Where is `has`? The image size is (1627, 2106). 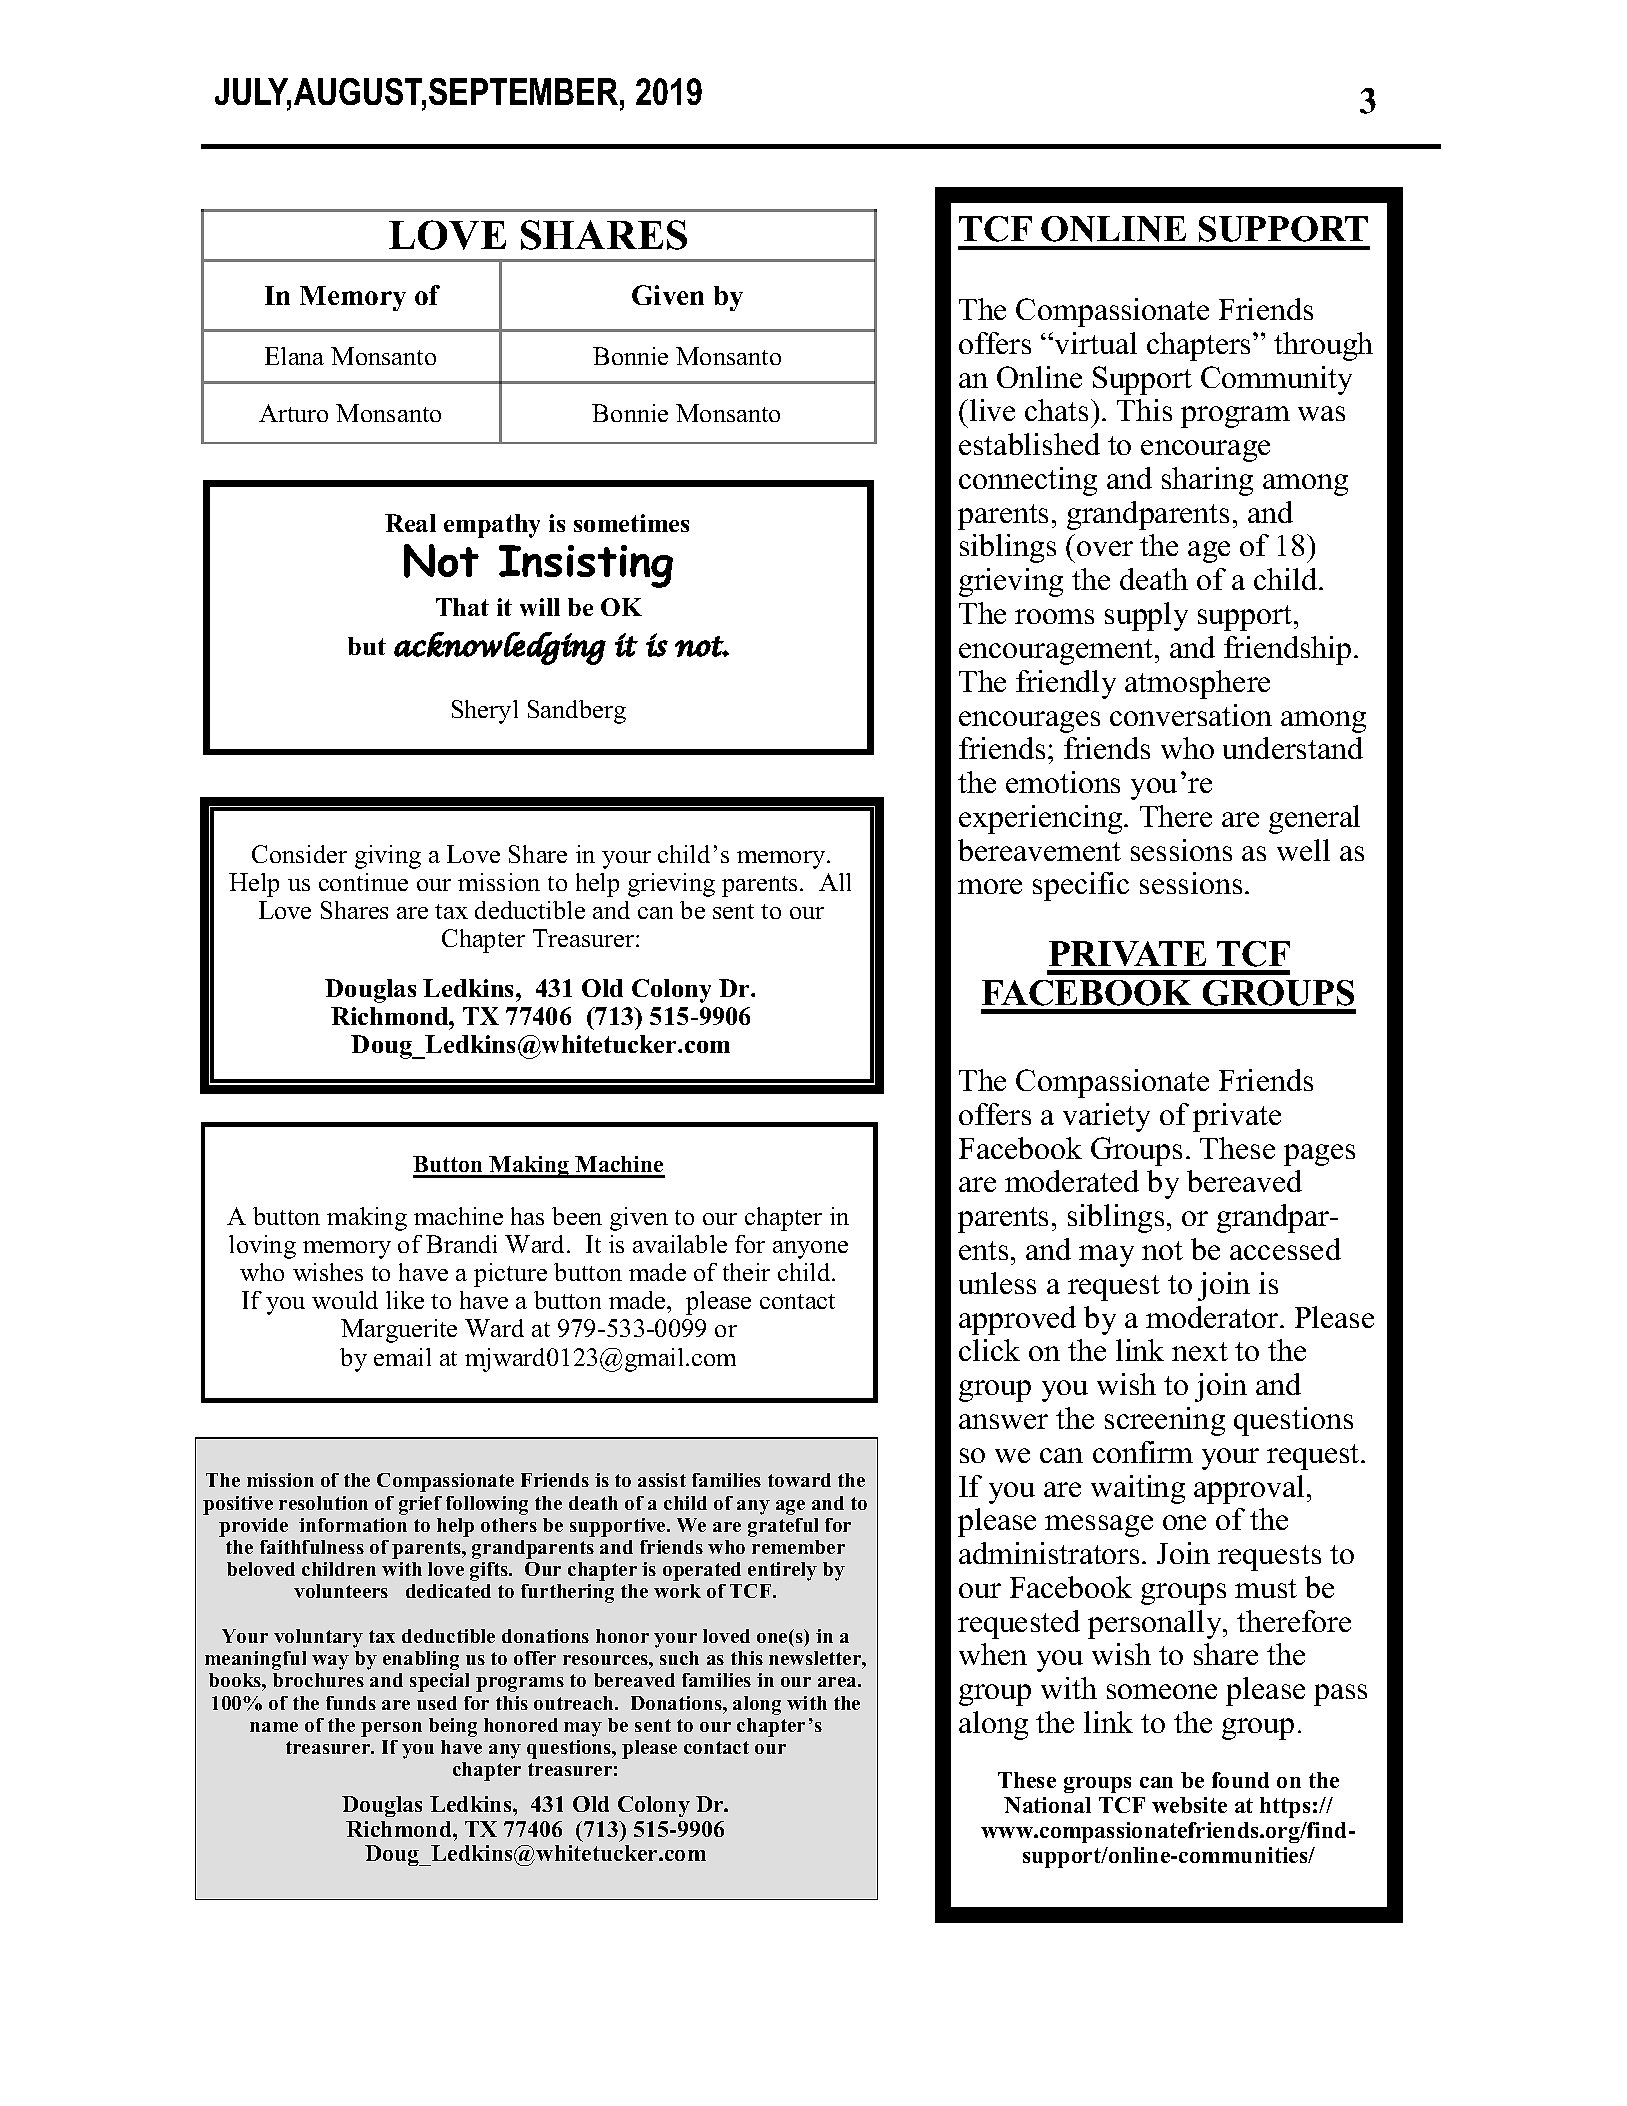
has is located at coordinates (527, 1216).
